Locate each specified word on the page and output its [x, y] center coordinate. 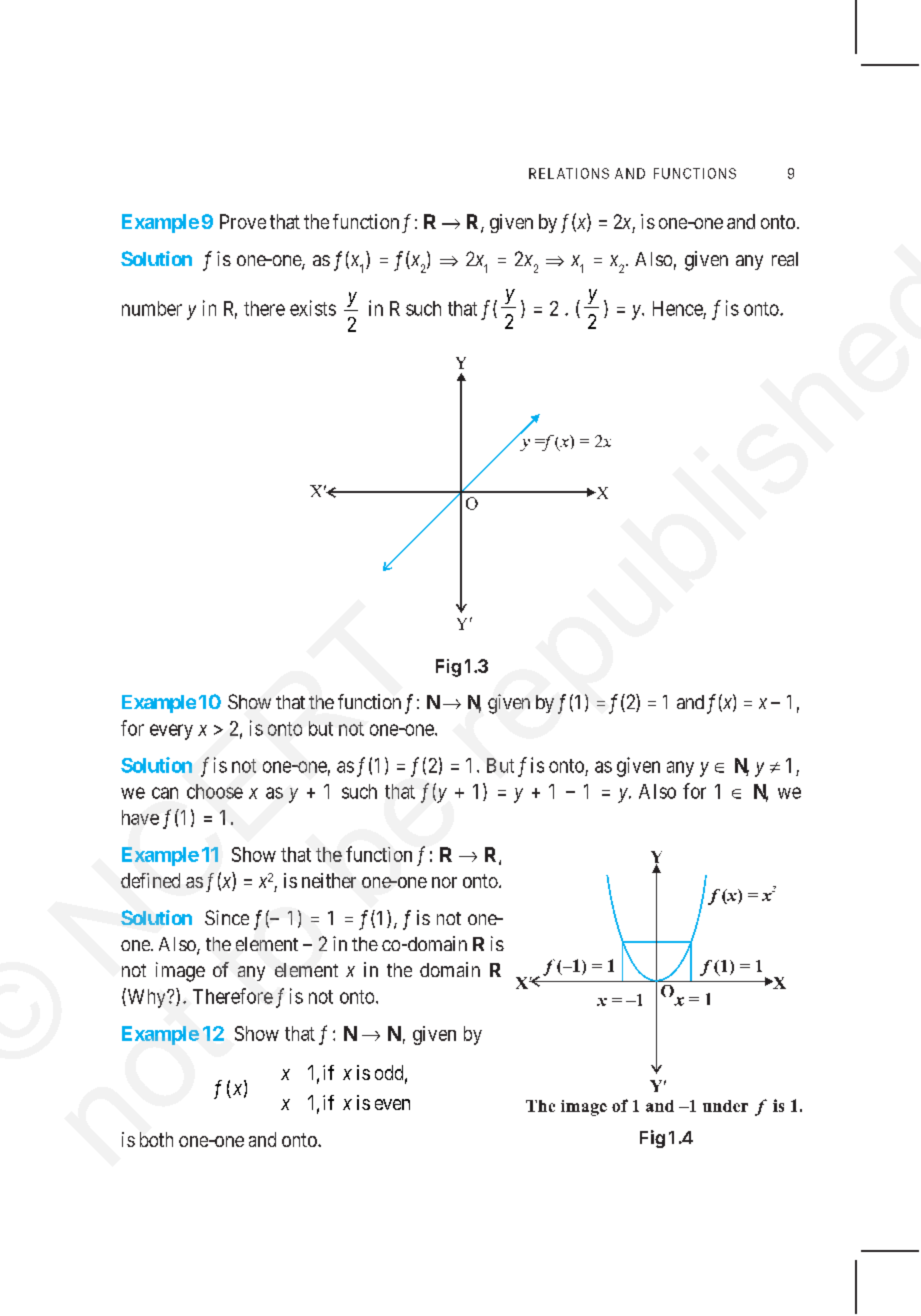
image [180, 972]
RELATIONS [569, 173]
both [156, 1139]
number [152, 308]
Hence [678, 308]
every [171, 732]
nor [444, 882]
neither [329, 880]
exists [313, 308]
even [392, 1104]
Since [227, 917]
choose [215, 791]
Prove [243, 221]
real [785, 259]
